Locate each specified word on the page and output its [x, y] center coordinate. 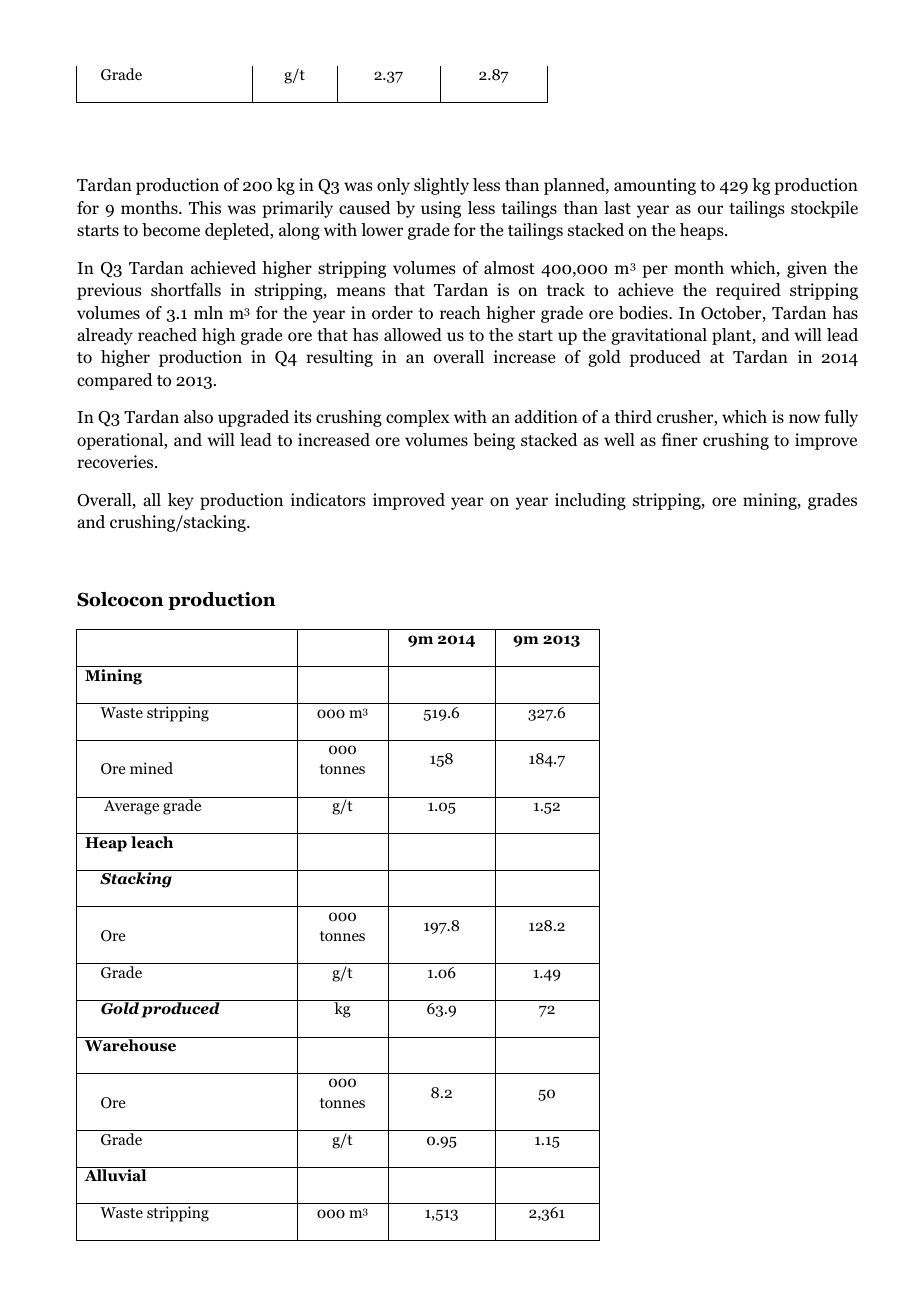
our [710, 210]
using [441, 209]
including [590, 501]
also [198, 417]
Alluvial [115, 1175]
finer [680, 439]
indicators [328, 500]
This [205, 207]
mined [151, 768]
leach [152, 842]
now [804, 419]
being [494, 441]
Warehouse [130, 1044]
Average [131, 807]
